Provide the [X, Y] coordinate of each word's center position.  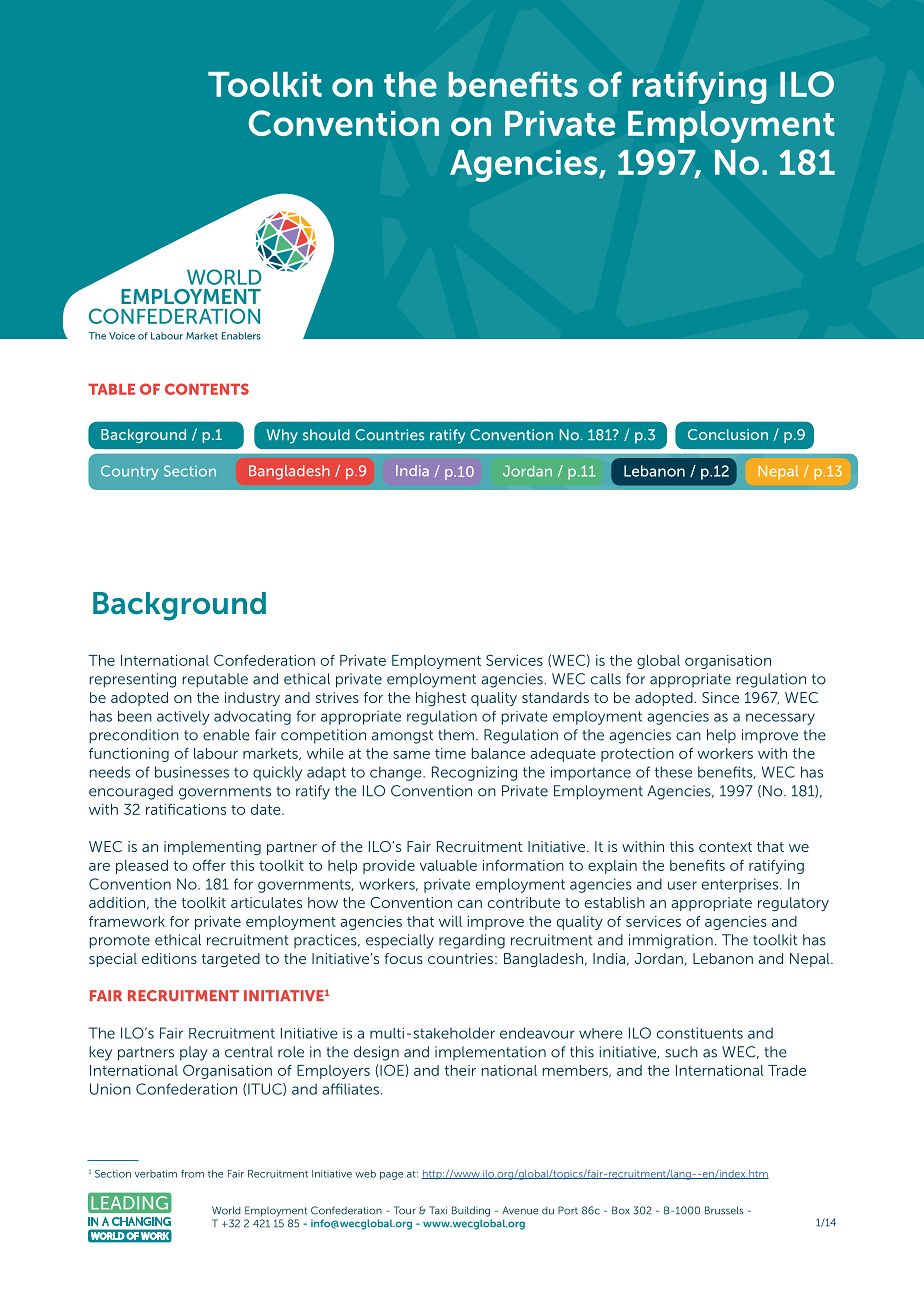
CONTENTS [207, 389]
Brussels [724, 1210]
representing [133, 680]
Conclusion [728, 434]
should [326, 435]
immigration [671, 941]
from [192, 1174]
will [450, 921]
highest [441, 699]
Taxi [438, 1210]
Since [720, 697]
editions [169, 958]
